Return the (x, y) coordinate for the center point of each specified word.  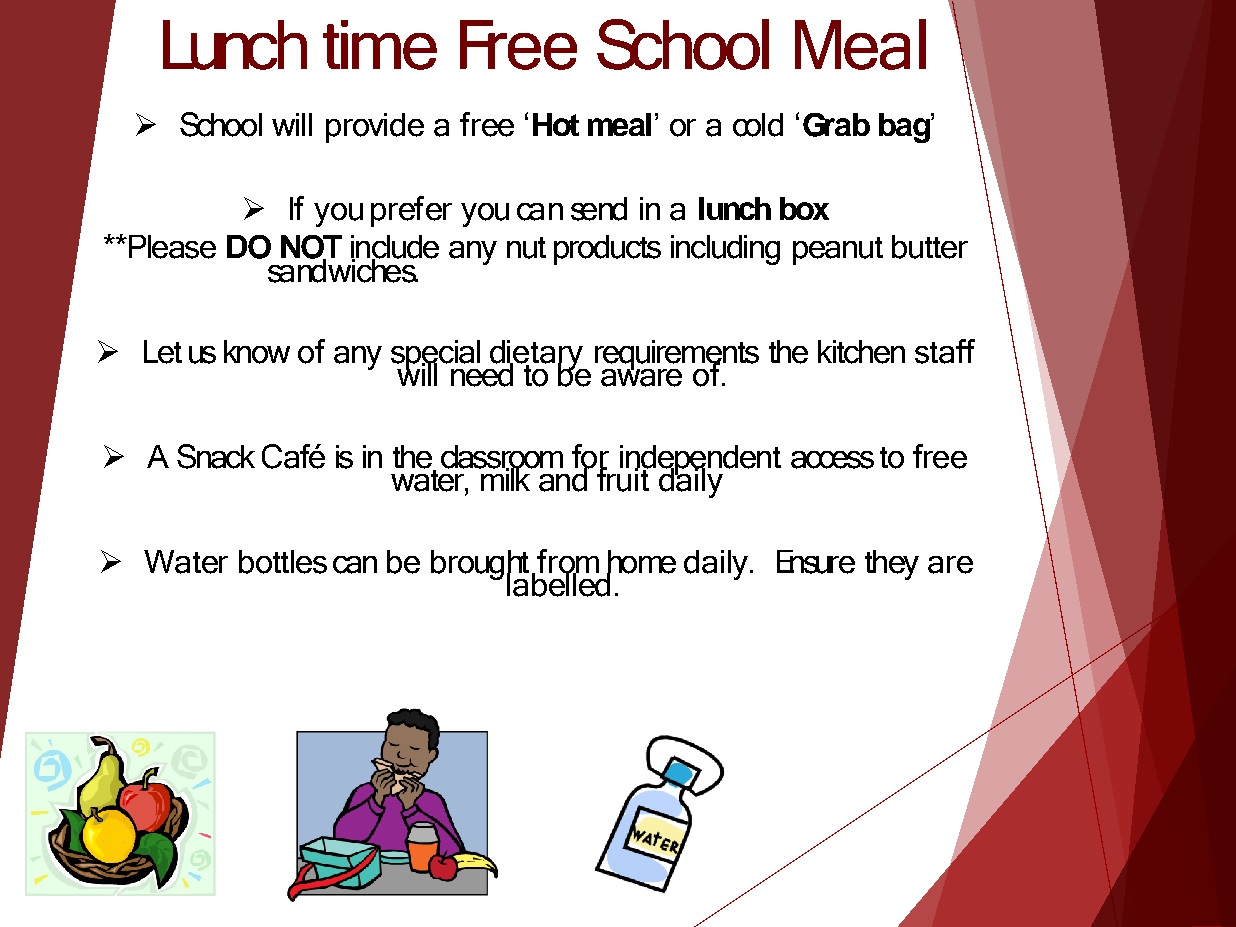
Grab (836, 125)
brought (480, 566)
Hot (556, 124)
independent (699, 461)
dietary (536, 356)
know (257, 352)
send (599, 209)
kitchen (861, 352)
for (590, 457)
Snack (216, 456)
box (804, 208)
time (380, 45)
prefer (411, 211)
